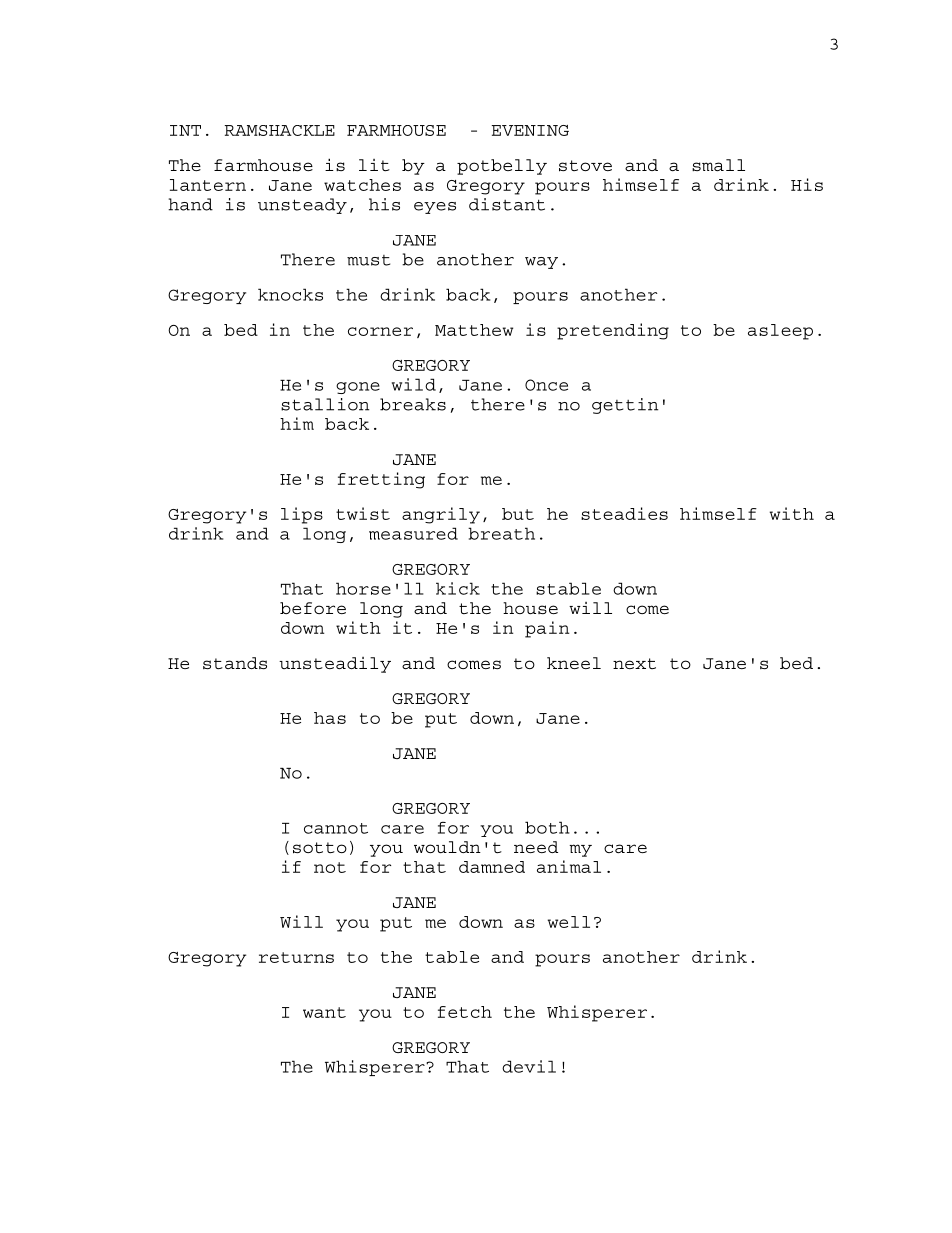 Image resolution: width=952 pixels, height=1233 pixels. I want to click on small, so click(718, 165).
